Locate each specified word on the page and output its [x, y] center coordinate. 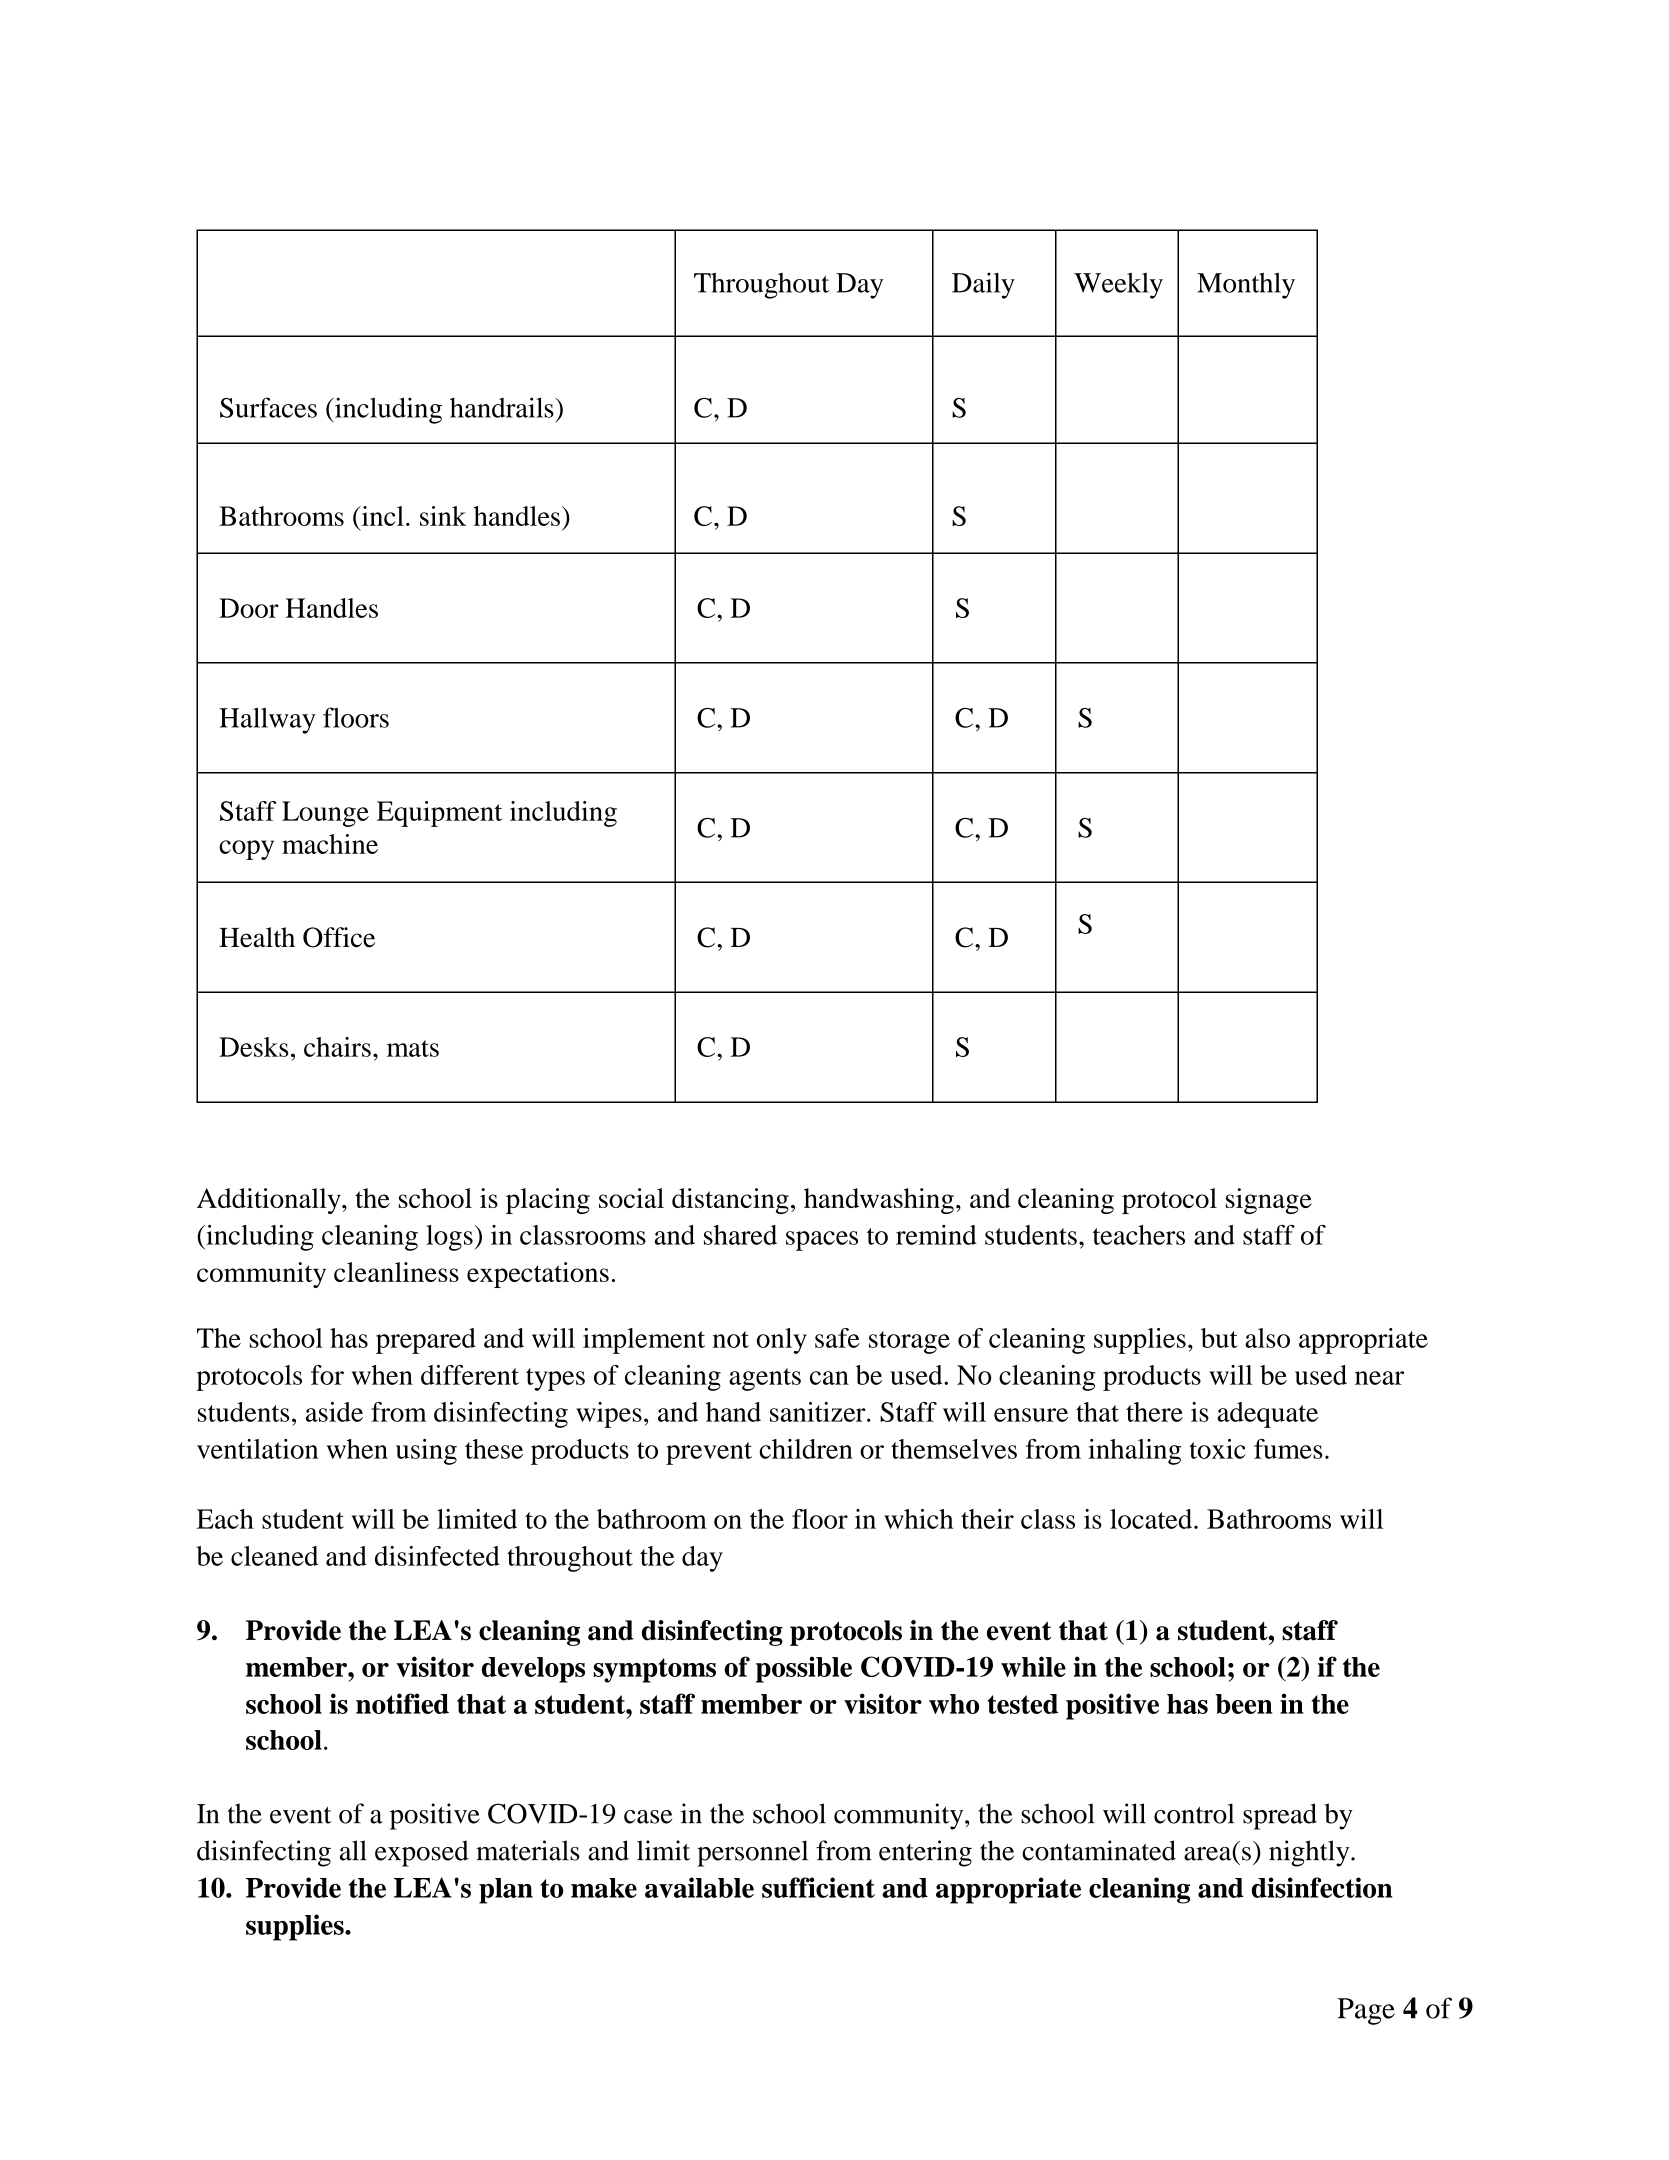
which [919, 1519]
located [1152, 1519]
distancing [730, 1201]
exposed [422, 1853]
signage [1269, 1201]
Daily [983, 285]
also [1267, 1338]
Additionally [270, 1201]
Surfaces [268, 407]
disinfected [437, 1556]
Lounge [325, 814]
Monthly [1246, 285]
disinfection [1322, 1887]
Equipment [439, 814]
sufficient [818, 1887]
